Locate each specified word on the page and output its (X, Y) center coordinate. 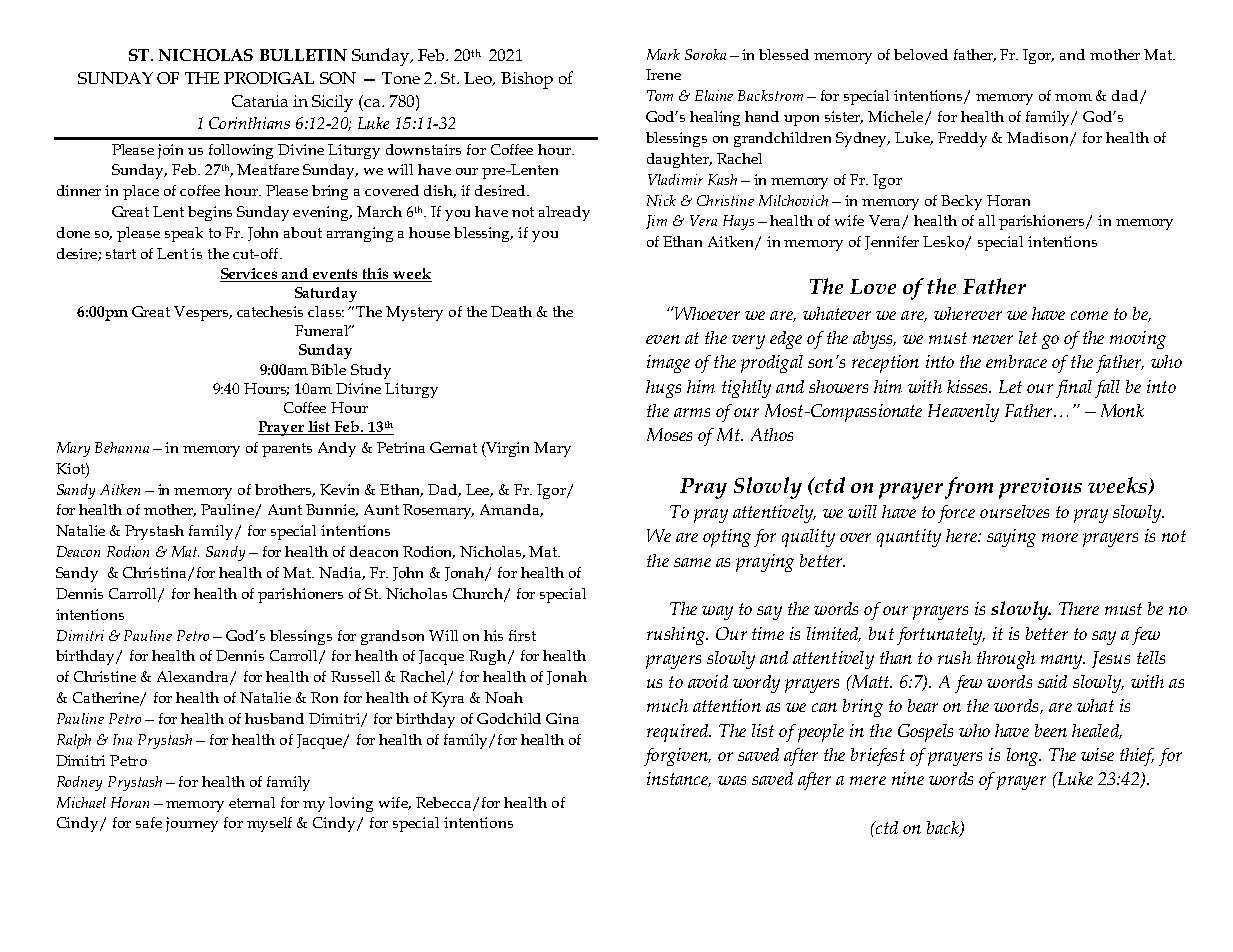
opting (727, 538)
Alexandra (194, 678)
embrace (1016, 361)
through (1006, 660)
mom (1073, 97)
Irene (663, 74)
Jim (656, 222)
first (522, 635)
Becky (961, 202)
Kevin (339, 489)
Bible (328, 369)
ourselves (1014, 511)
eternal (252, 802)
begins (210, 213)
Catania (260, 101)
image (668, 364)
